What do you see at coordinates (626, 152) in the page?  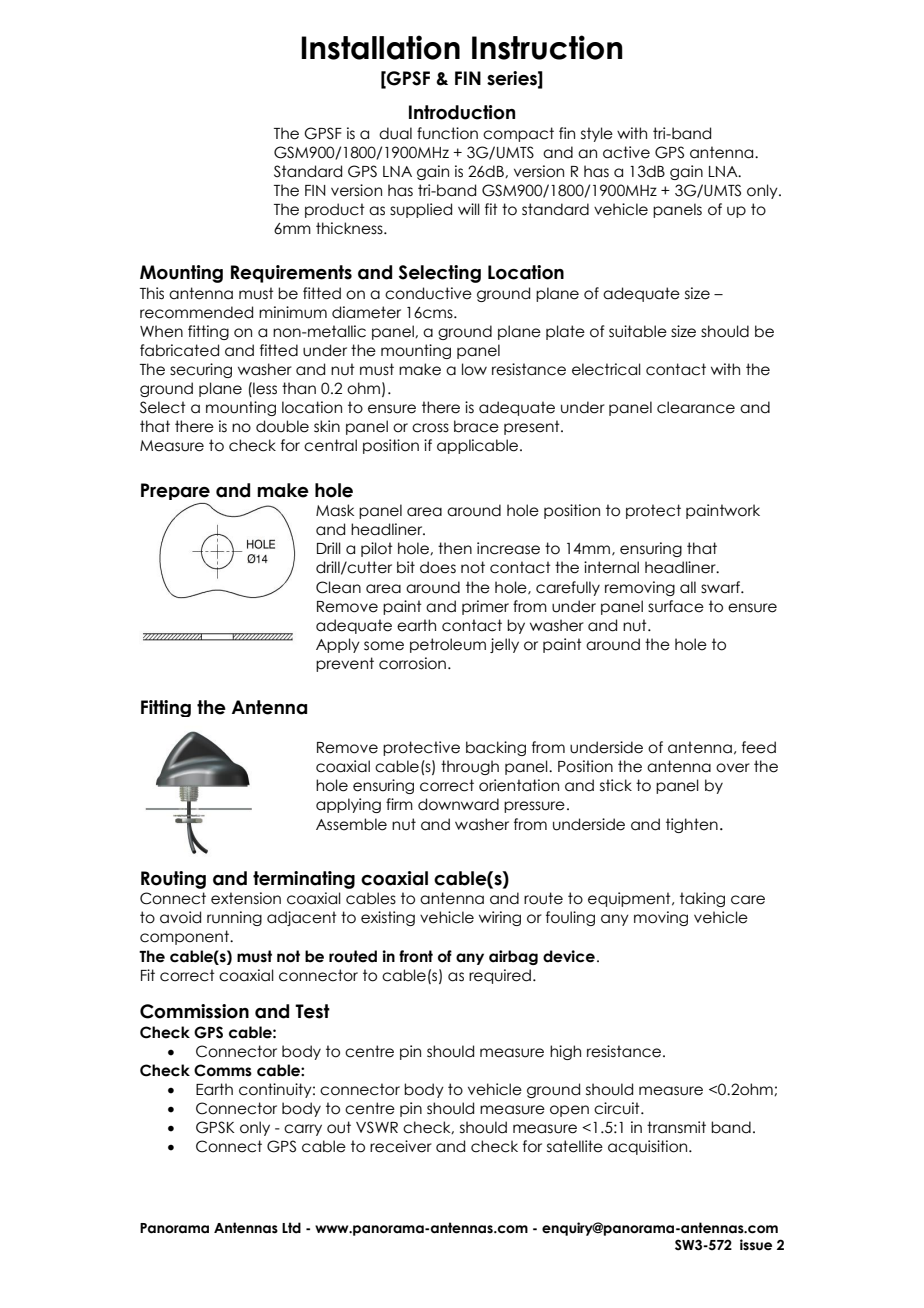 I see `active` at bounding box center [626, 152].
